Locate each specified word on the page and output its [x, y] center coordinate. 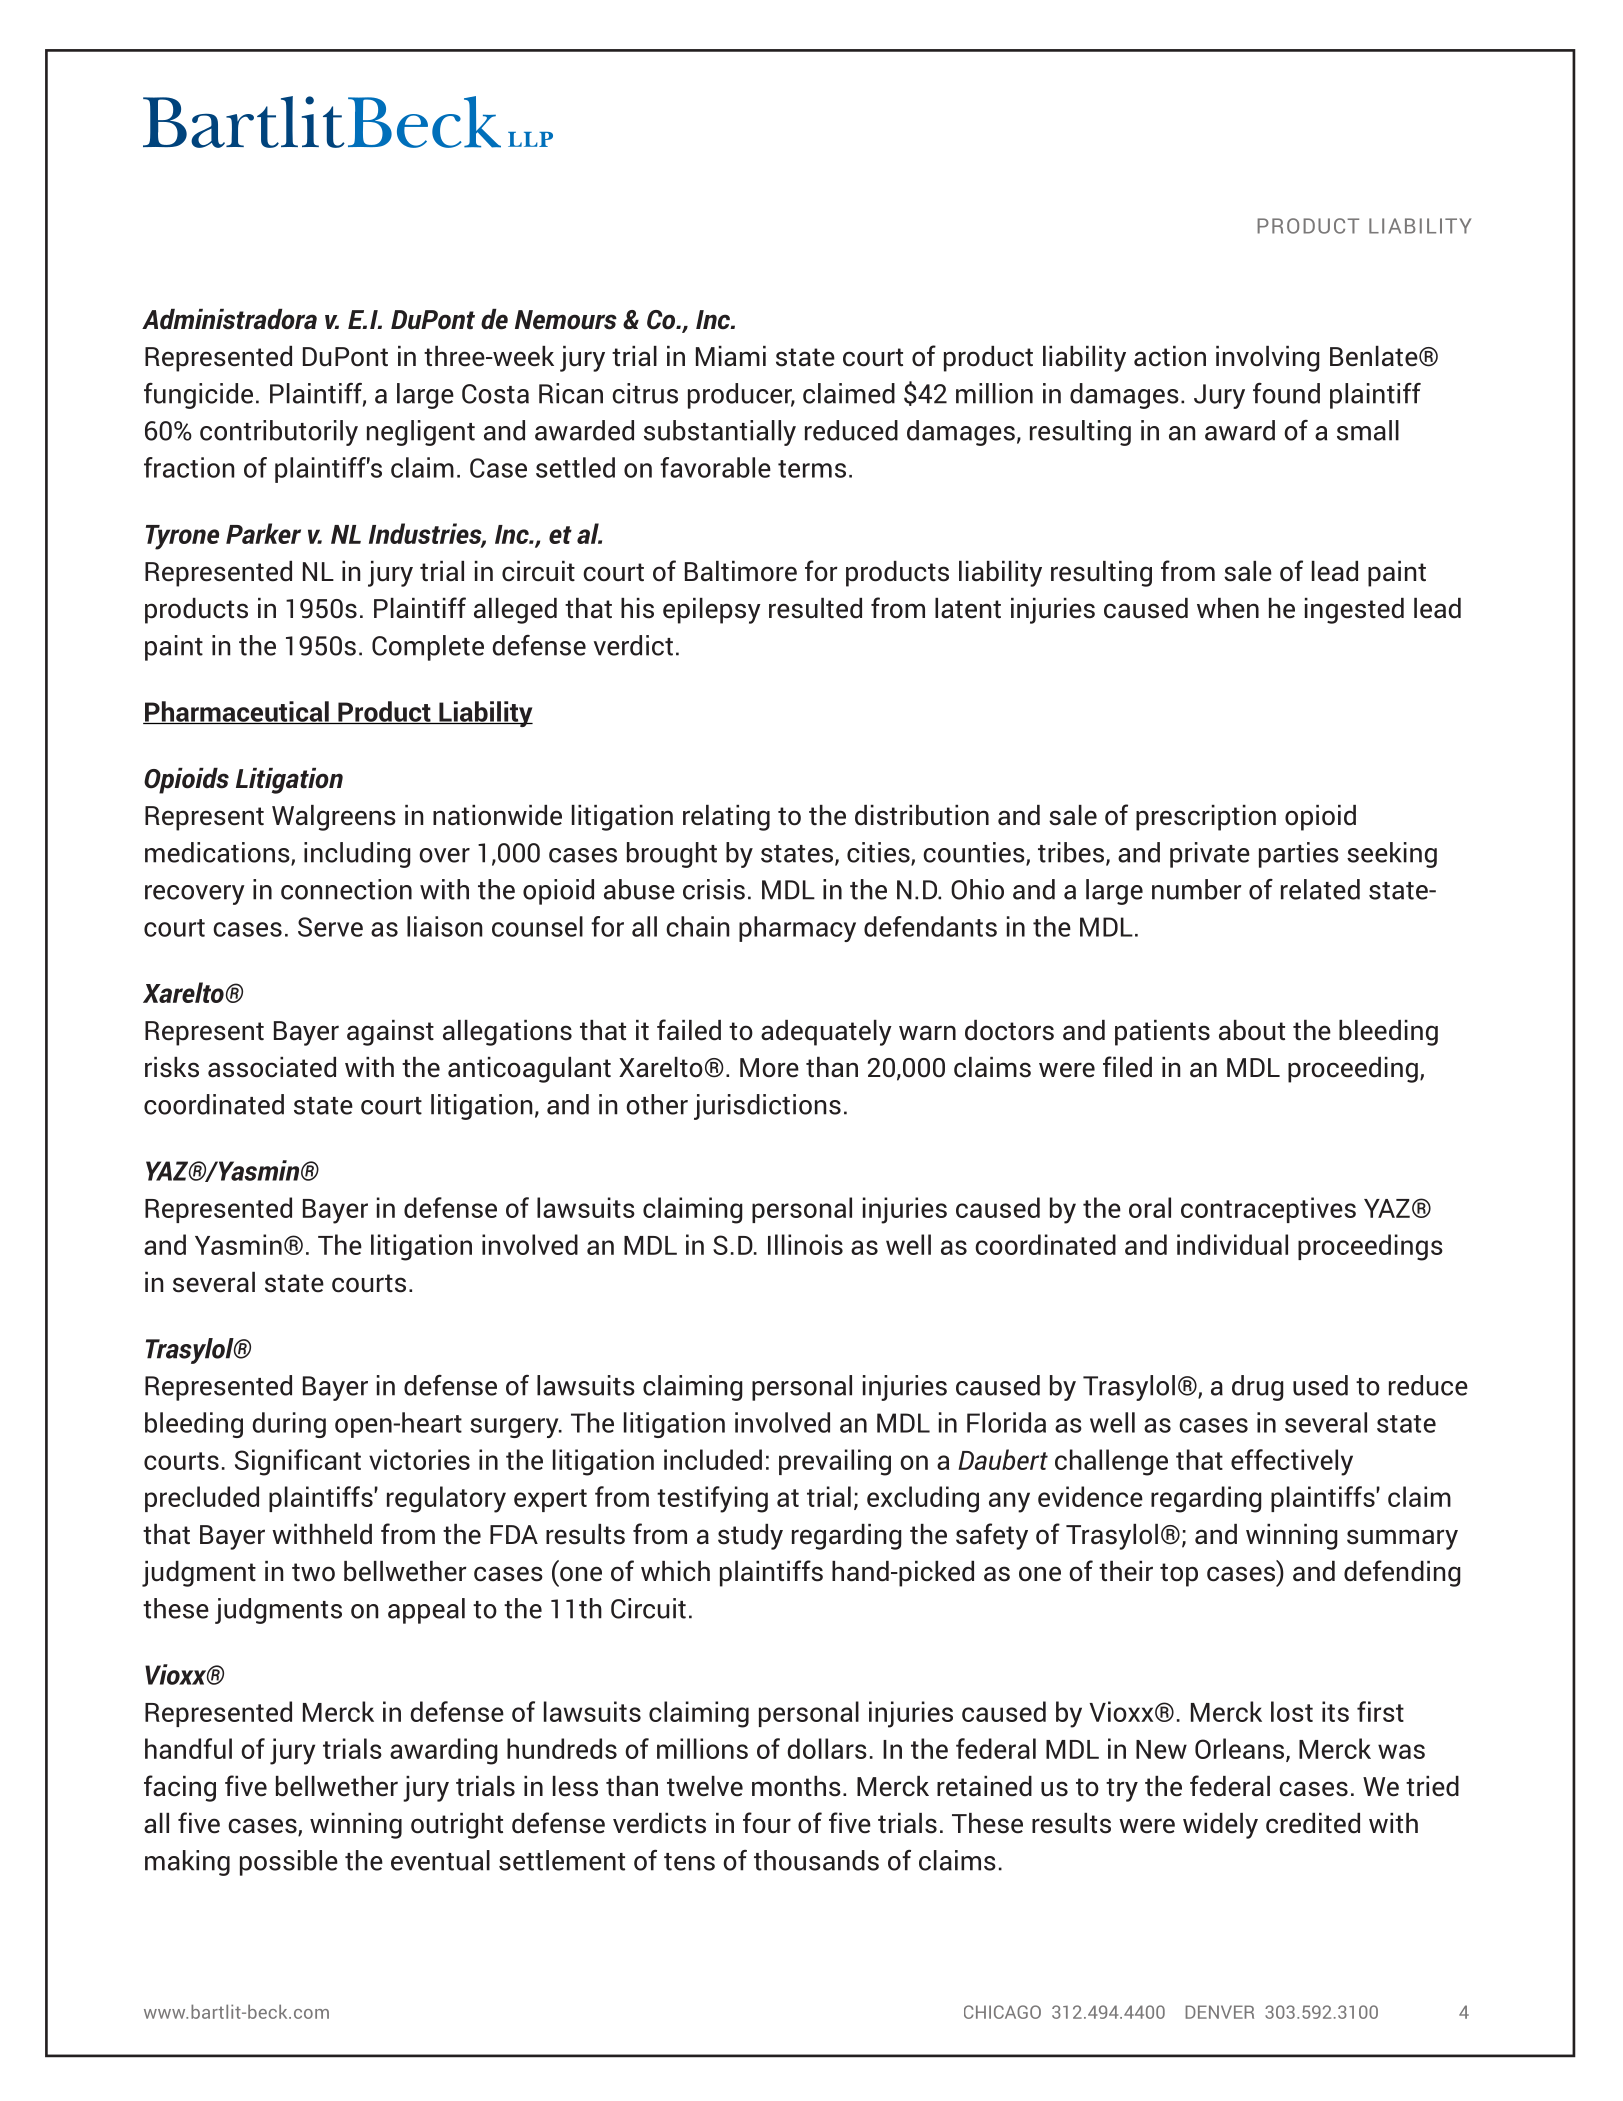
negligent [421, 433]
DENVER [1219, 2012]
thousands [816, 1860]
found [1286, 393]
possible [289, 1863]
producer [741, 396]
